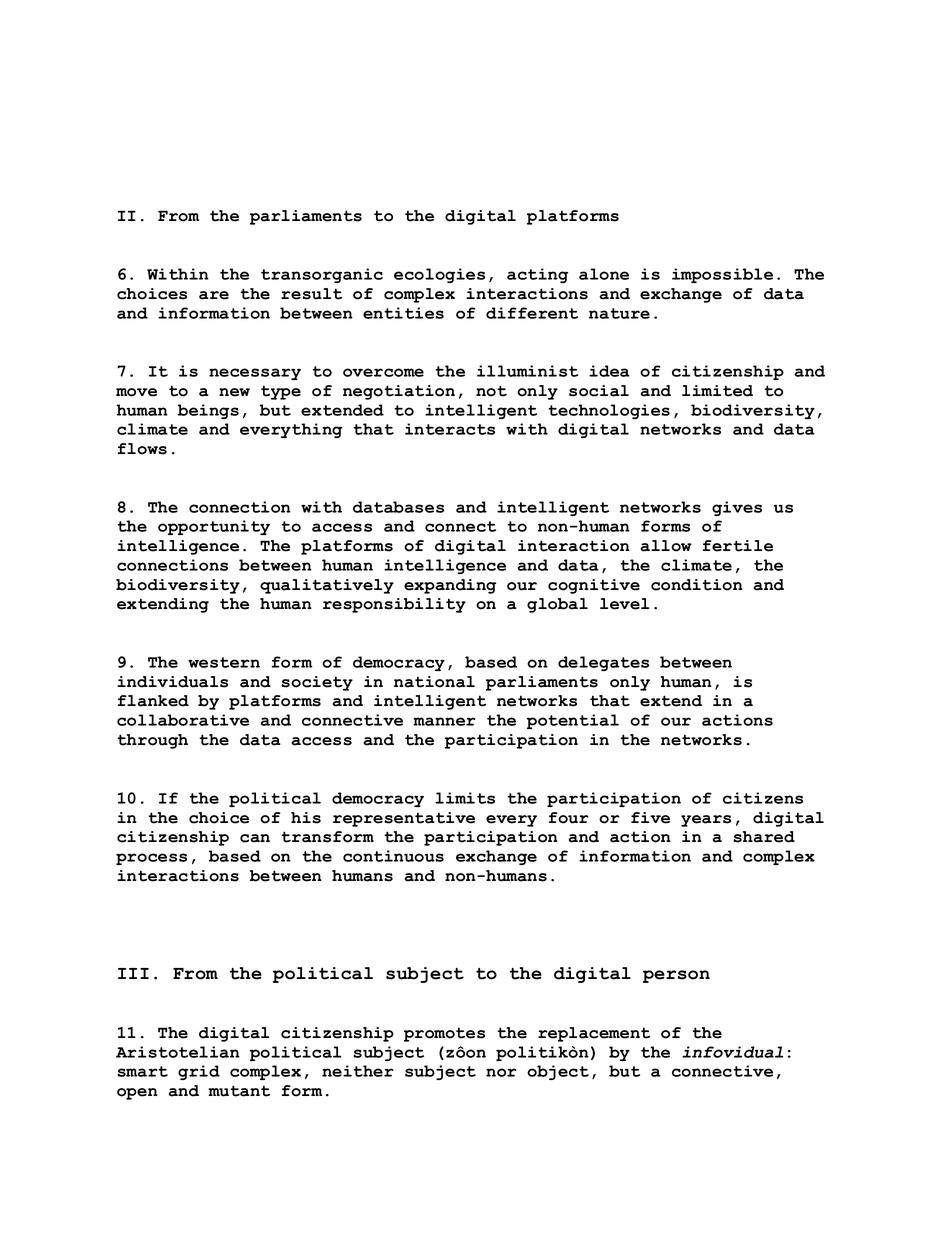 The image size is (952, 1233). What do you see at coordinates (666, 546) in the image?
I see `allow` at bounding box center [666, 546].
